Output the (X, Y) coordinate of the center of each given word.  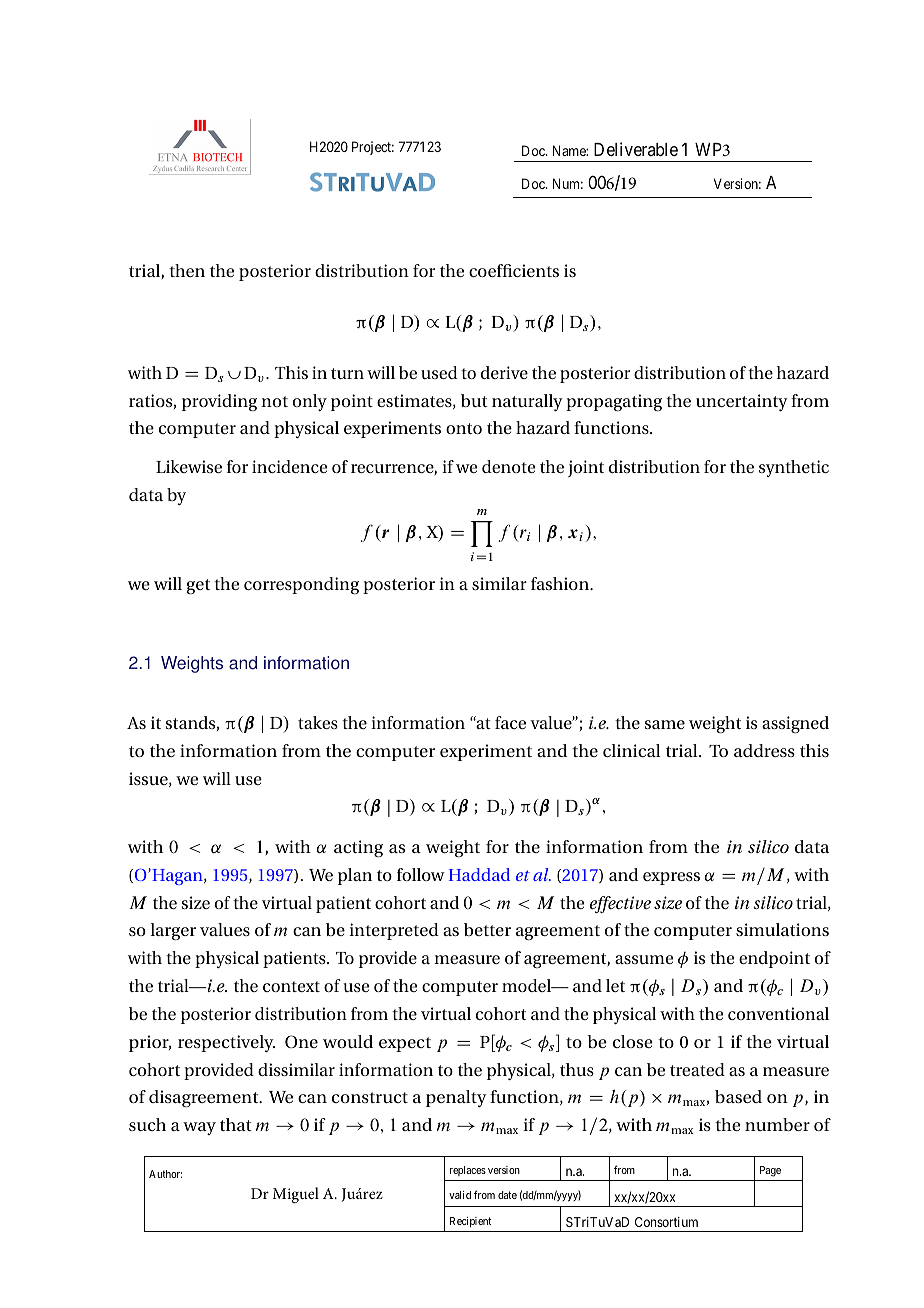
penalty (456, 1098)
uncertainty (742, 402)
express (671, 878)
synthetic (794, 468)
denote (508, 466)
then (187, 270)
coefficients (514, 270)
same (665, 724)
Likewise (189, 466)
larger (173, 932)
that (236, 1124)
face (510, 722)
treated (697, 1069)
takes (318, 722)
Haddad (479, 874)
